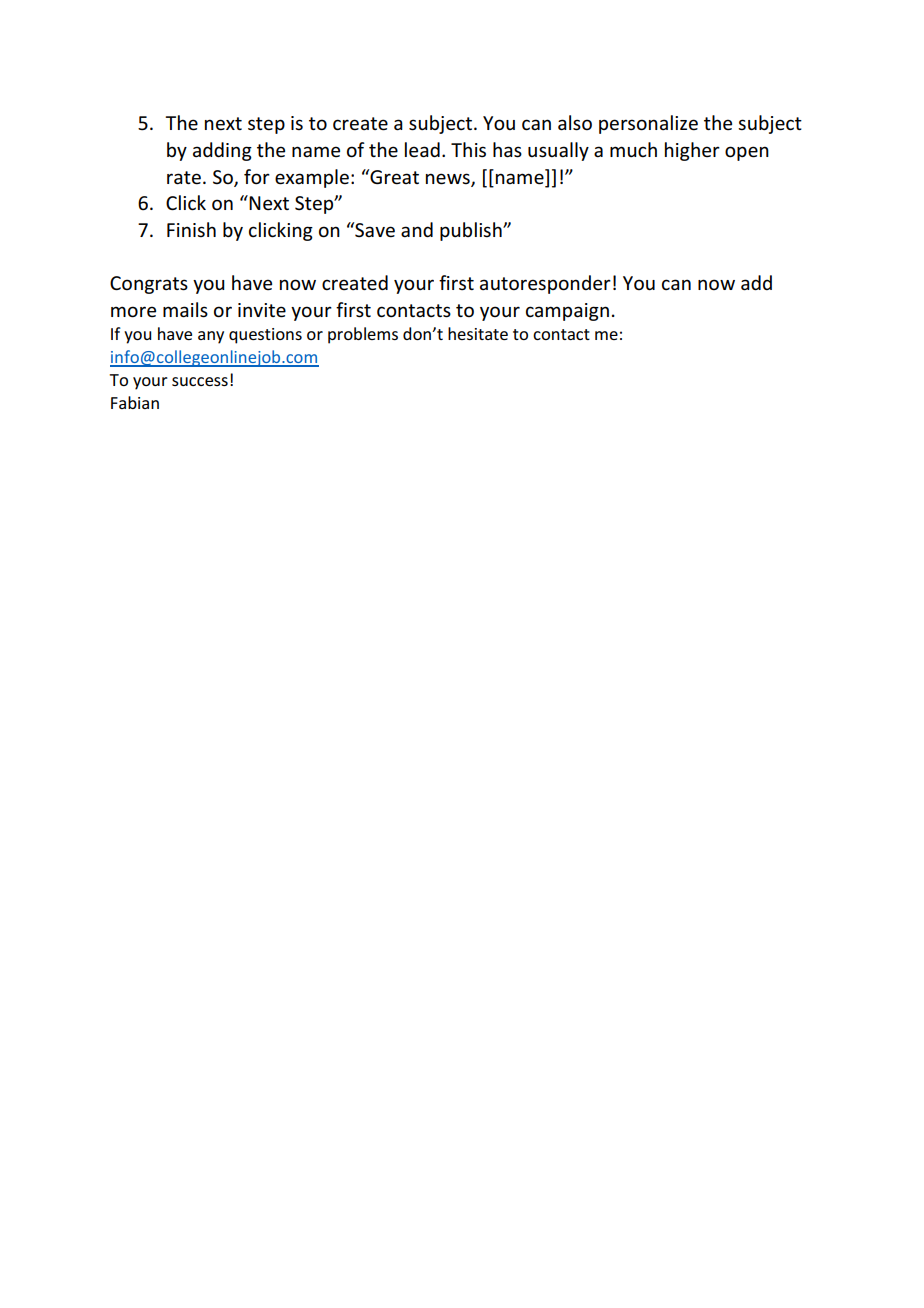 The width and height of the screenshot is (924, 1308). I want to click on problems, so click(363, 335).
